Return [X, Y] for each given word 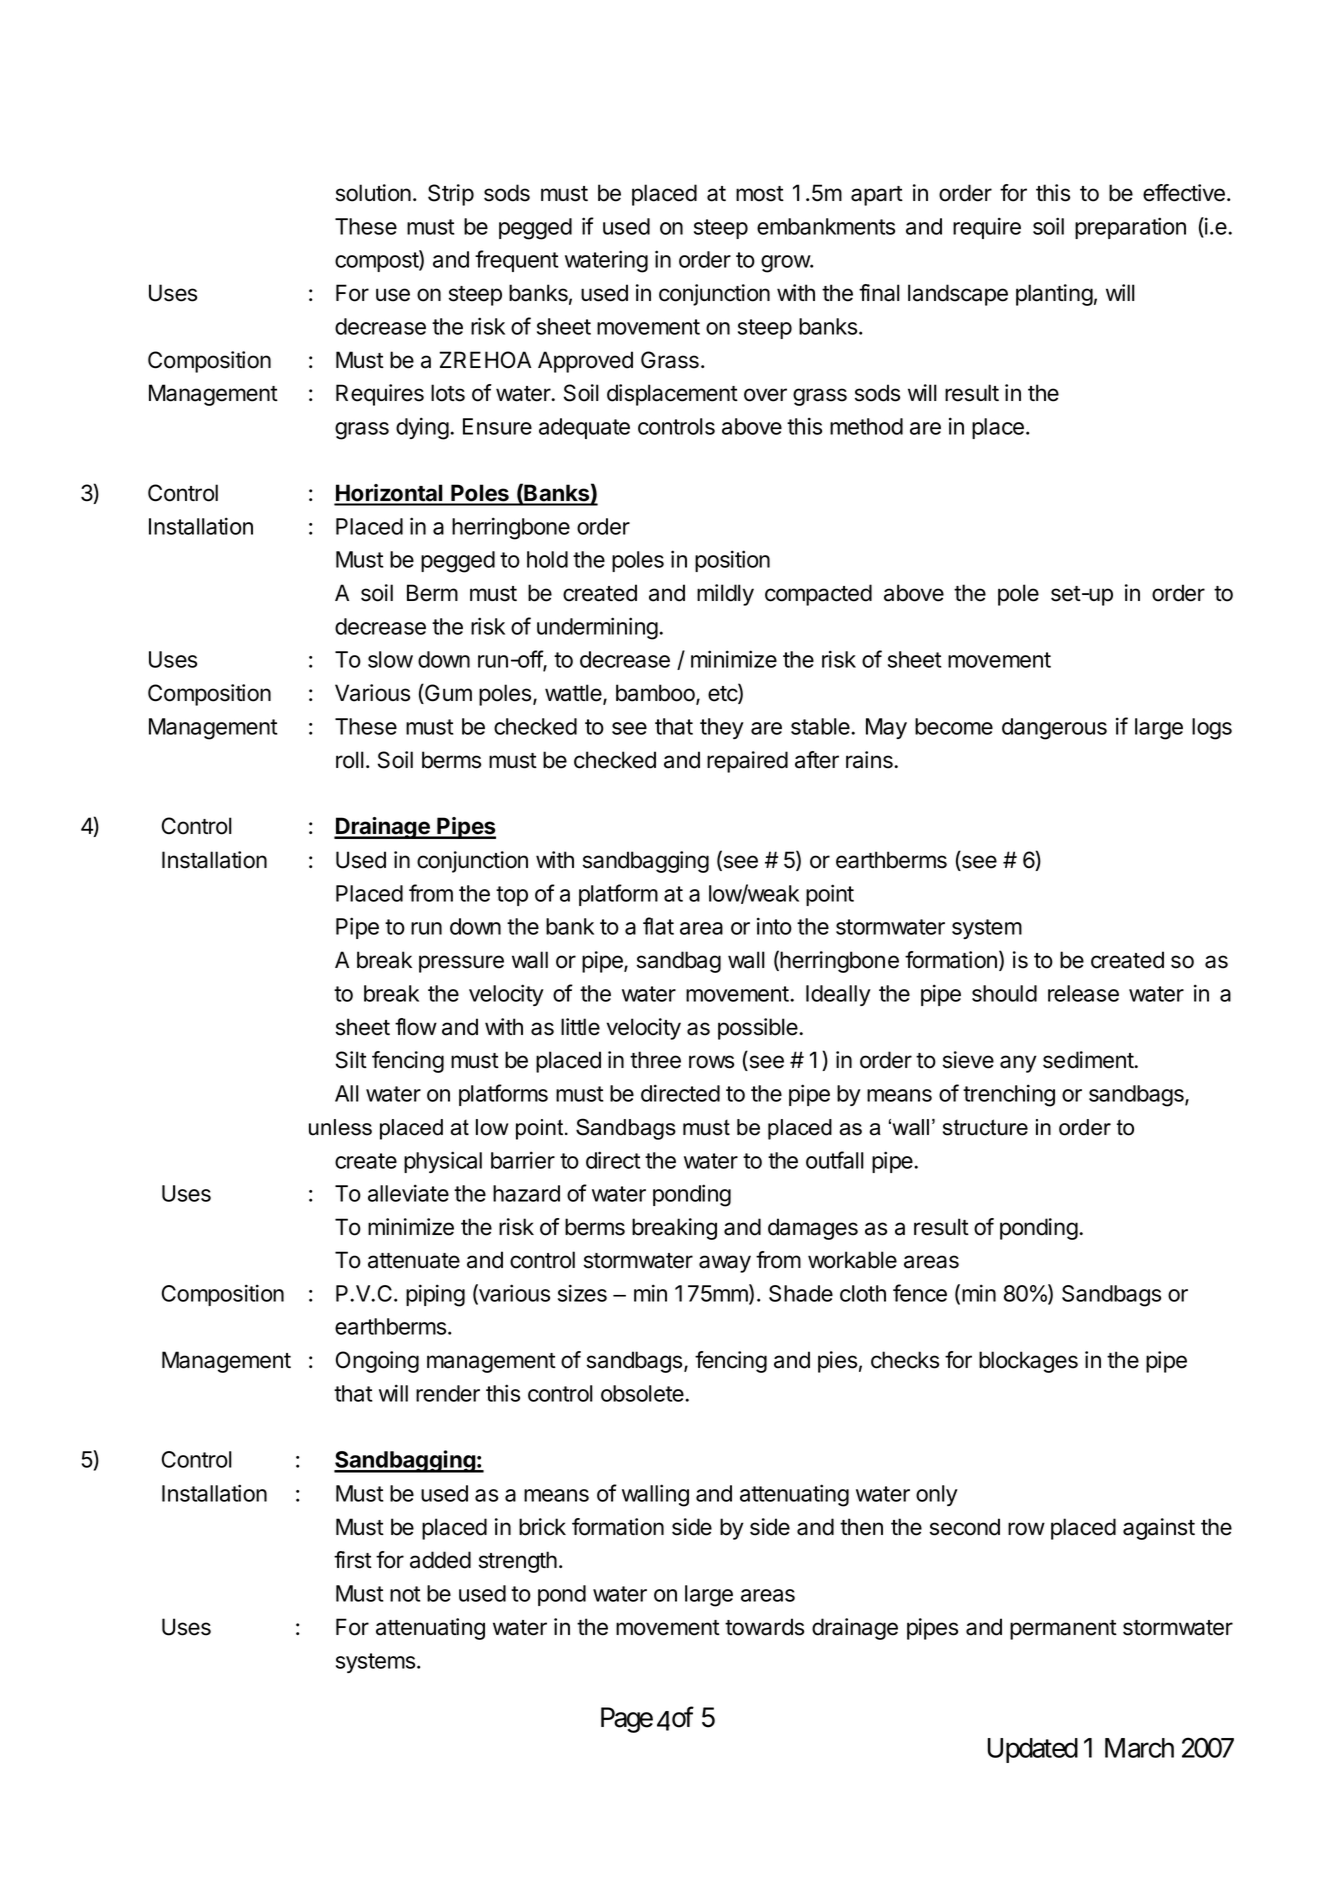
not [405, 1594]
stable [821, 726]
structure [985, 1127]
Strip [451, 195]
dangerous [1054, 729]
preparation [1130, 228]
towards [764, 1627]
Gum [447, 694]
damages [813, 1229]
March [1139, 1748]
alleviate [408, 1193]
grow [786, 264]
